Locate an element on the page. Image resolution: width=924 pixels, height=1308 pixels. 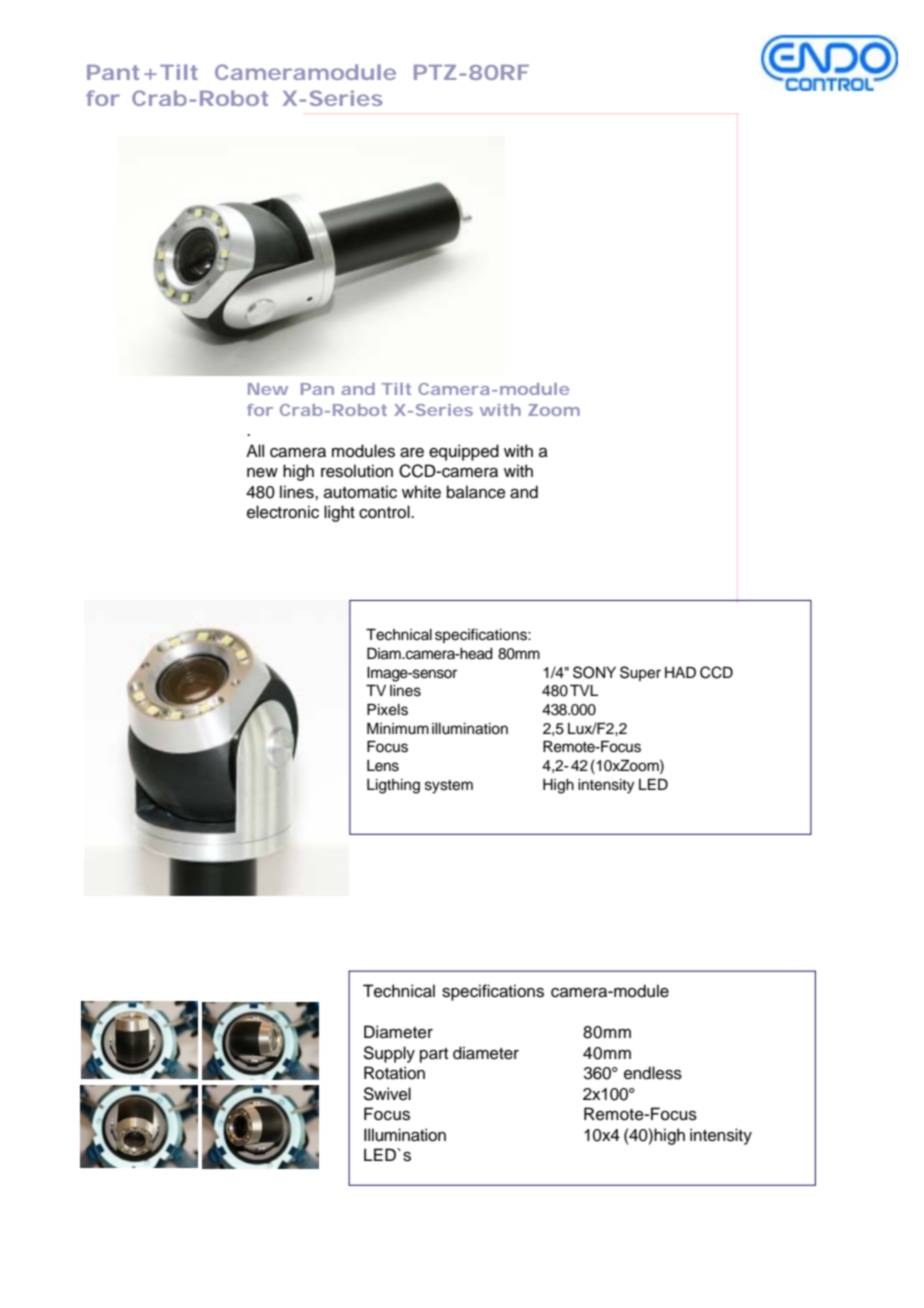
Minimum is located at coordinates (398, 729).
